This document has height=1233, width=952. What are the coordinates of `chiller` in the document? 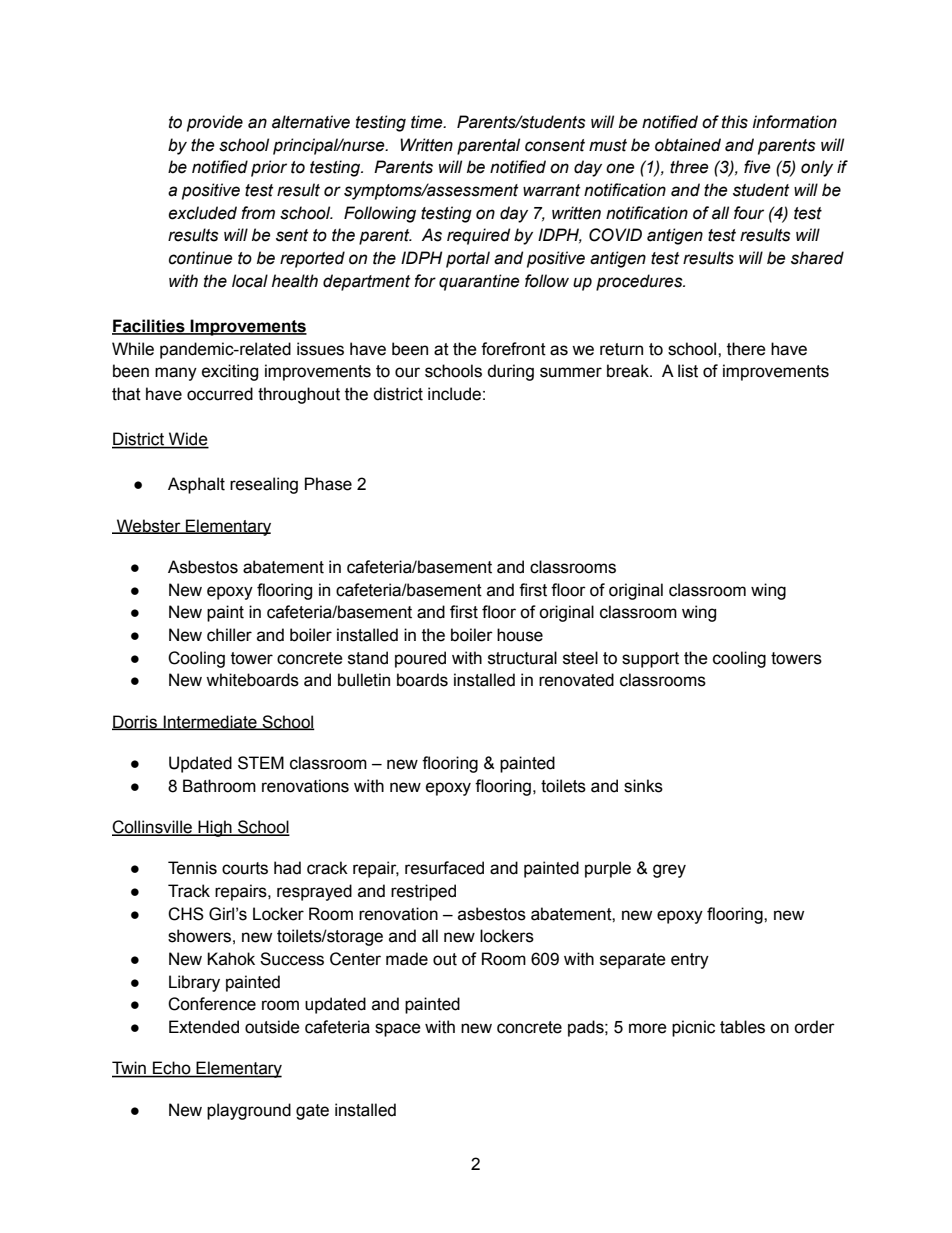 It's located at (229, 635).
